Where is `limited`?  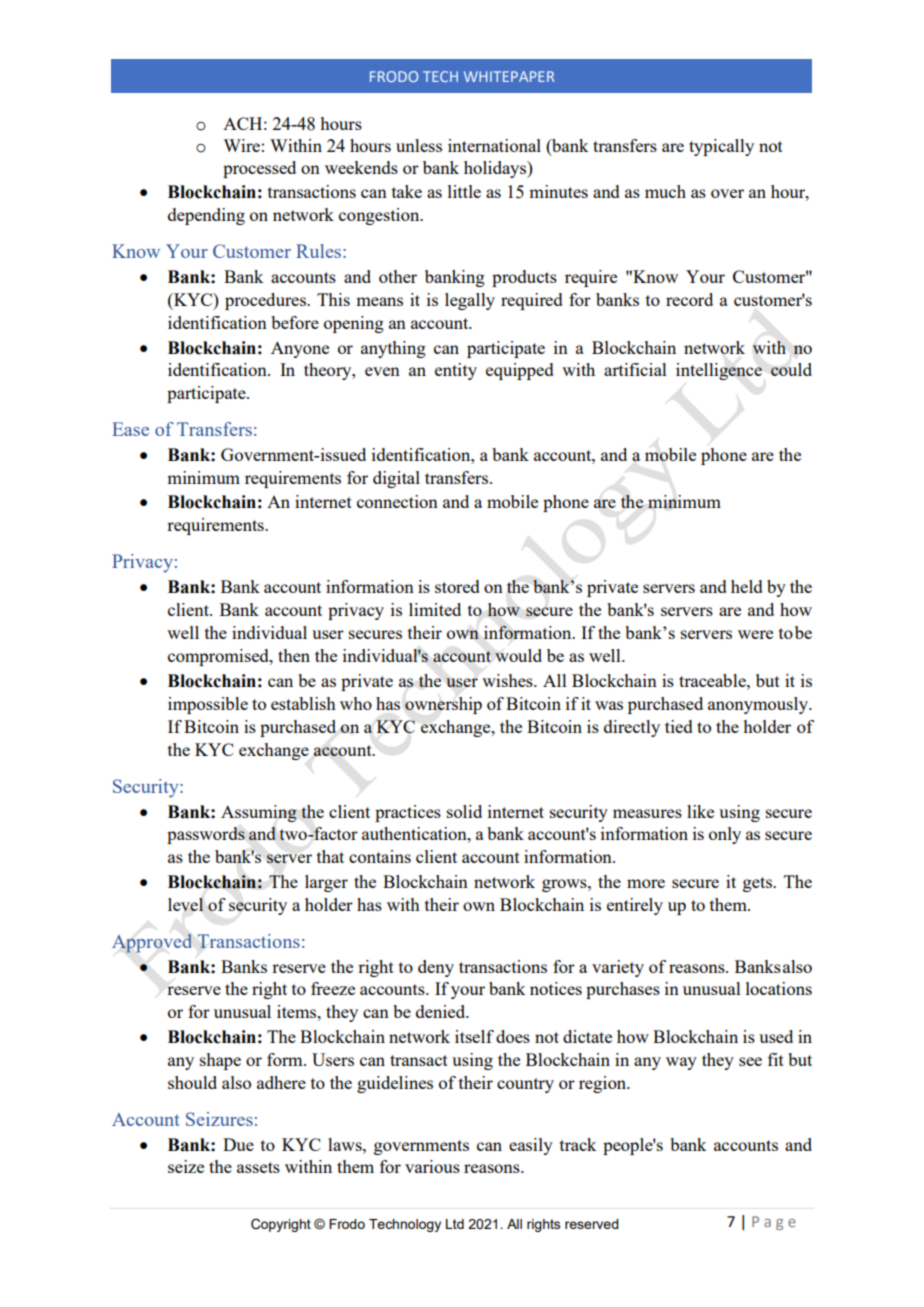 limited is located at coordinates (435, 609).
